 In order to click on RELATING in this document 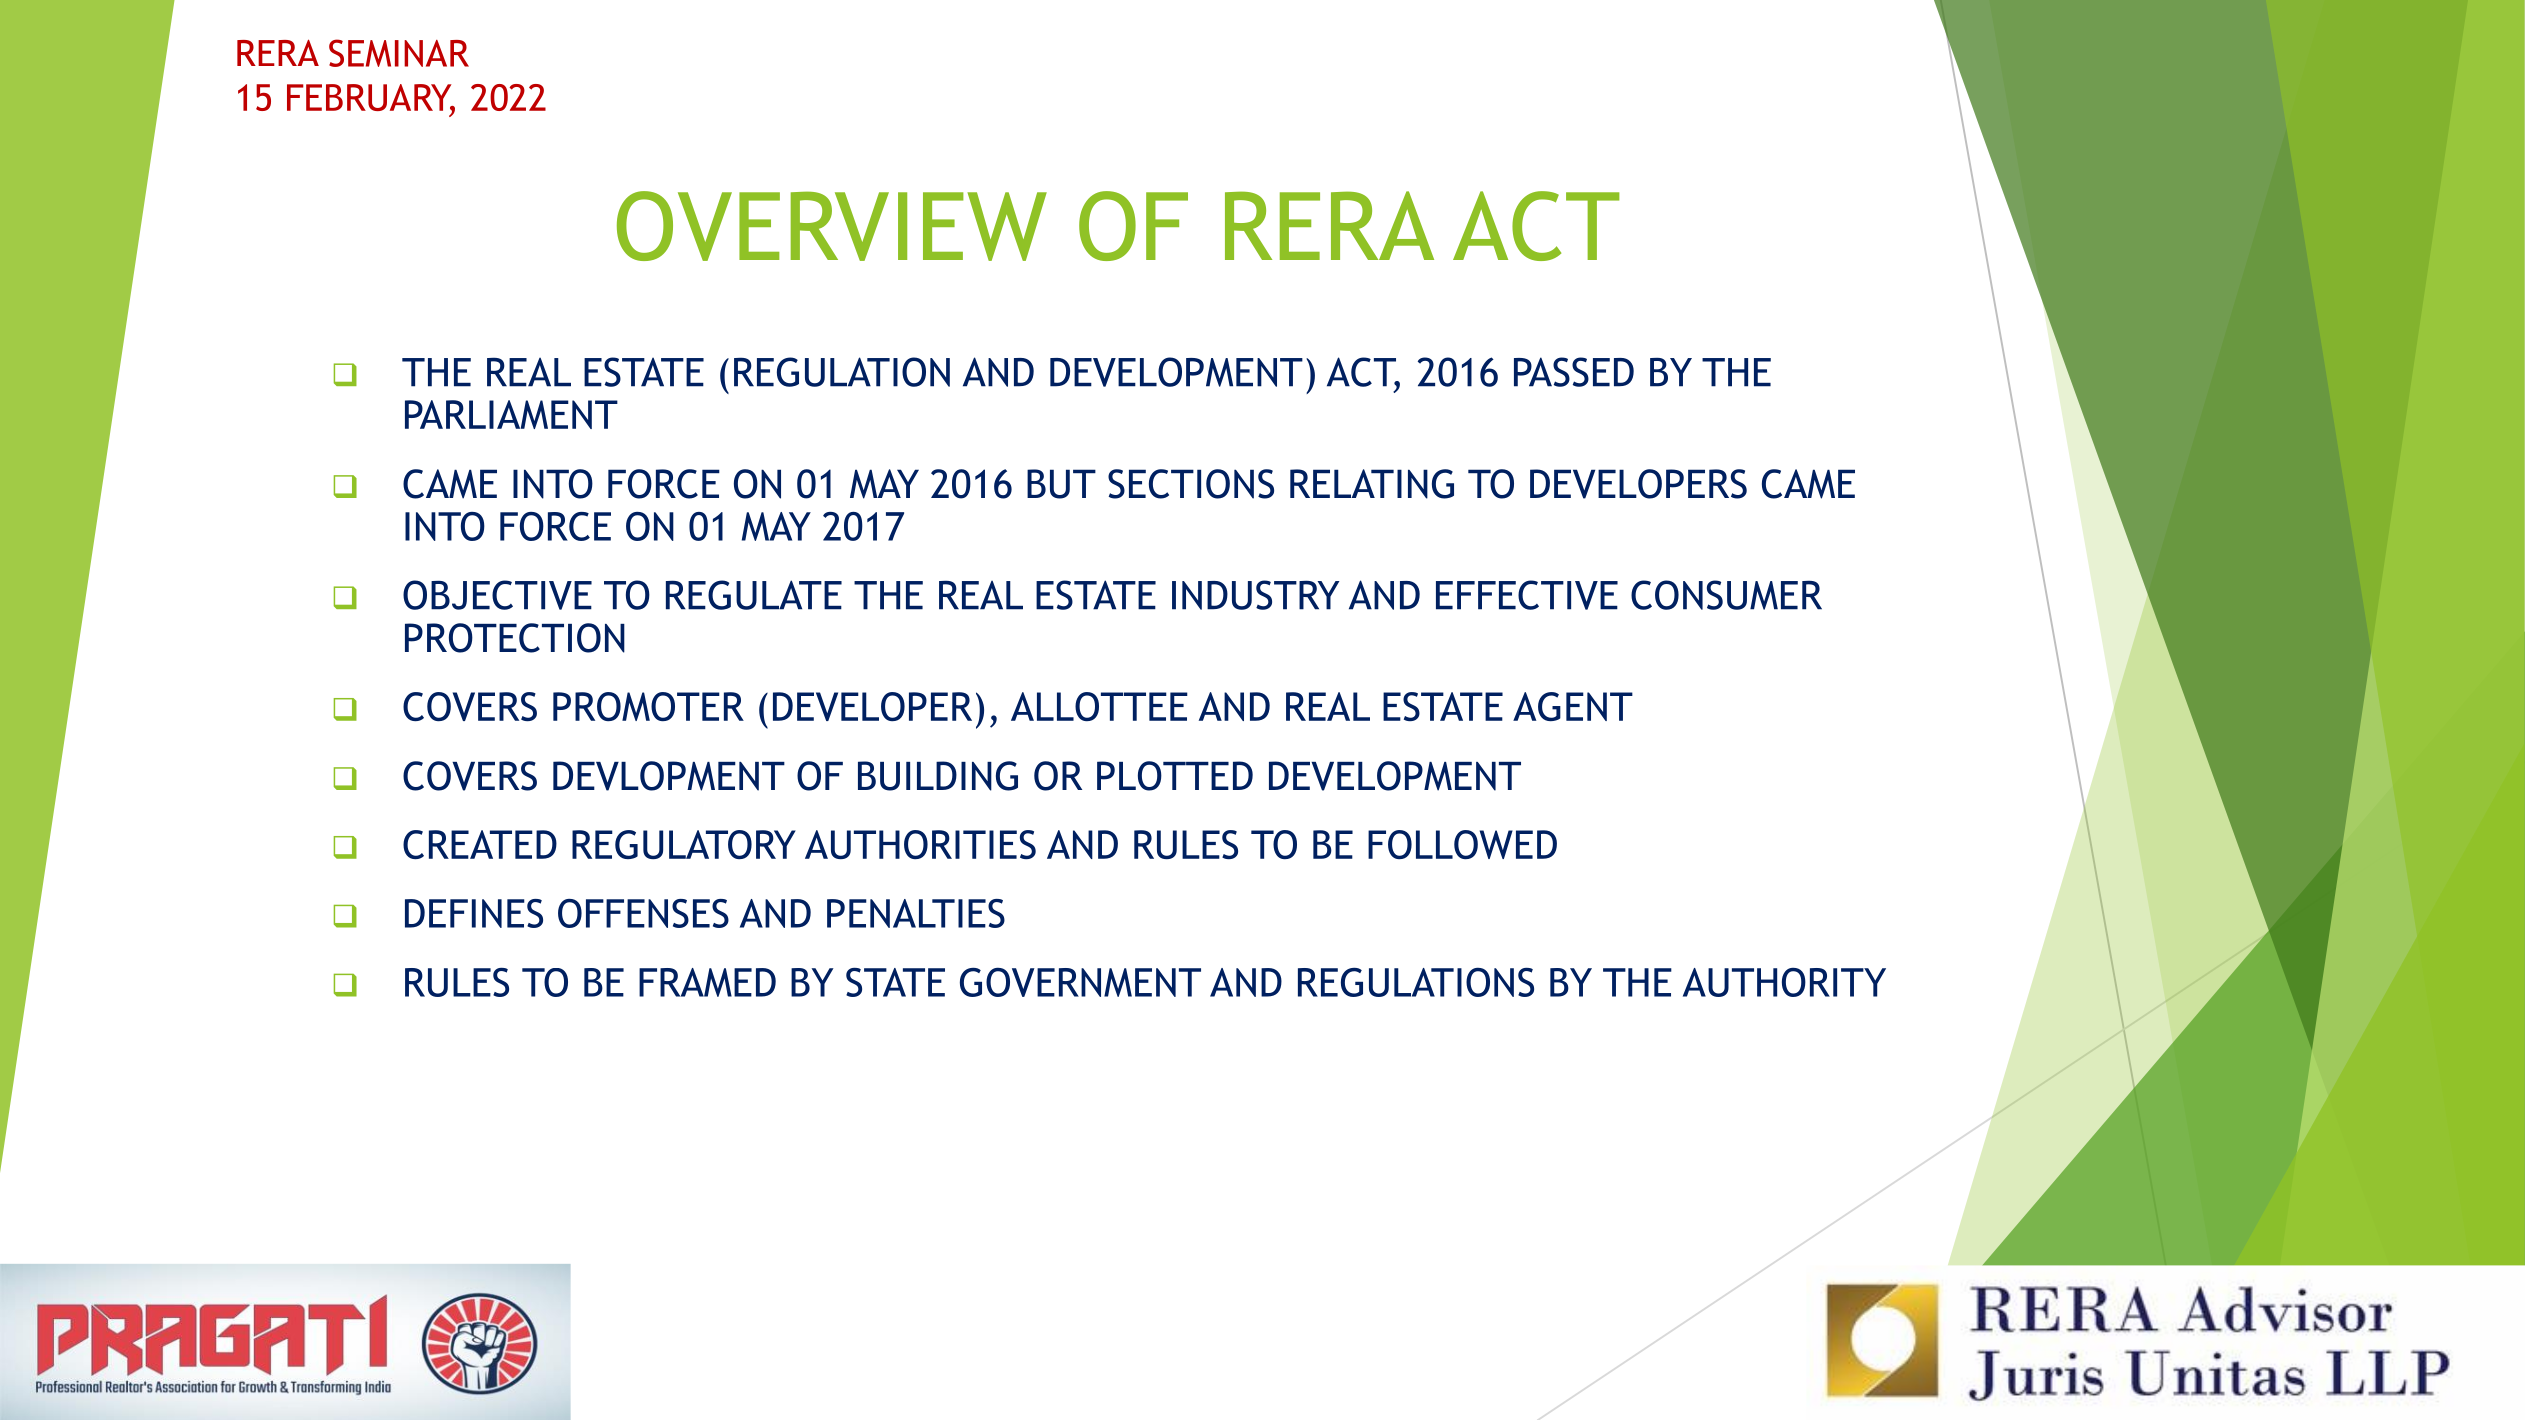, I will do `click(1372, 484)`.
